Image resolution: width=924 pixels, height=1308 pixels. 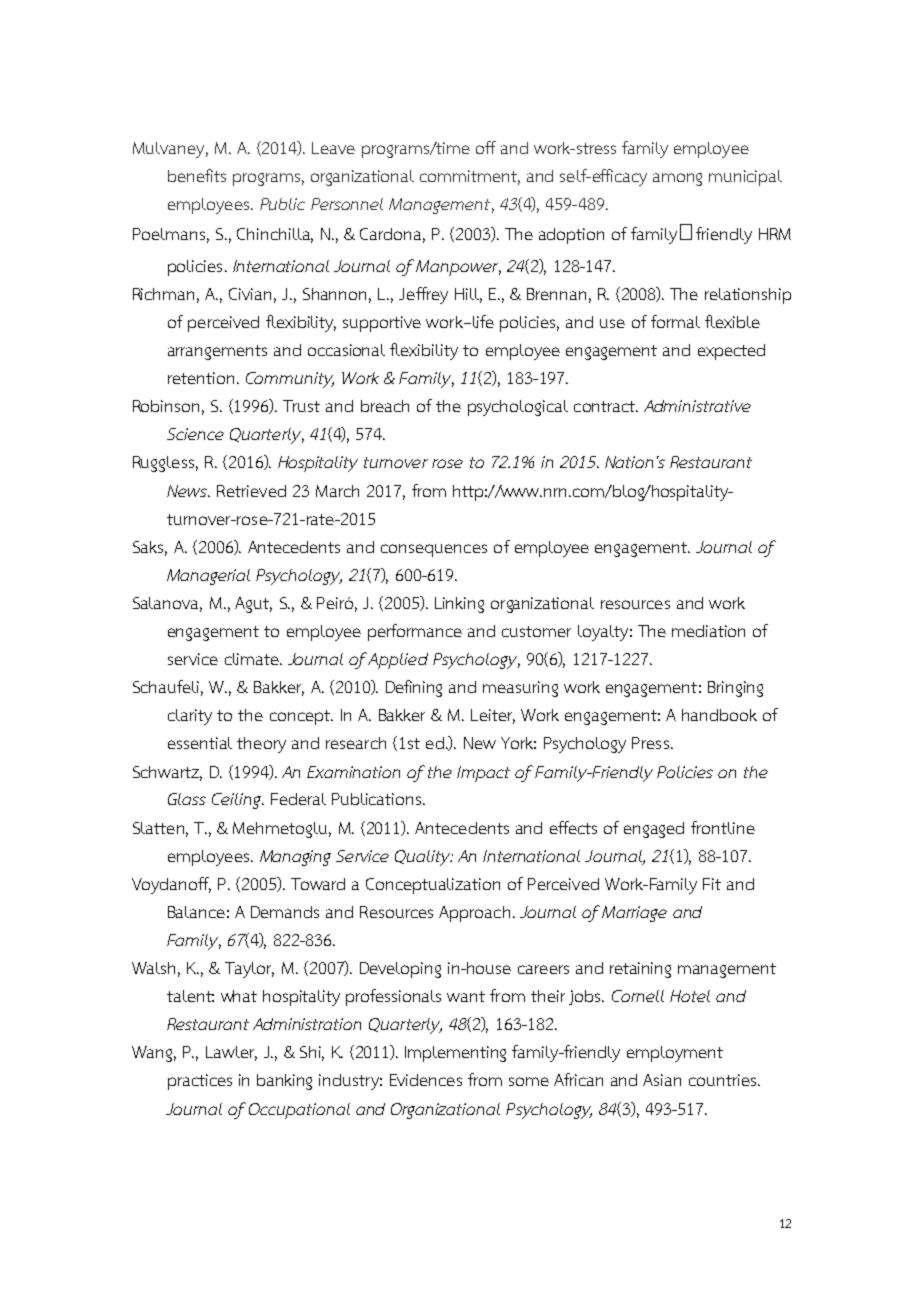 What do you see at coordinates (459, 605) in the screenshot?
I see `Linking` at bounding box center [459, 605].
